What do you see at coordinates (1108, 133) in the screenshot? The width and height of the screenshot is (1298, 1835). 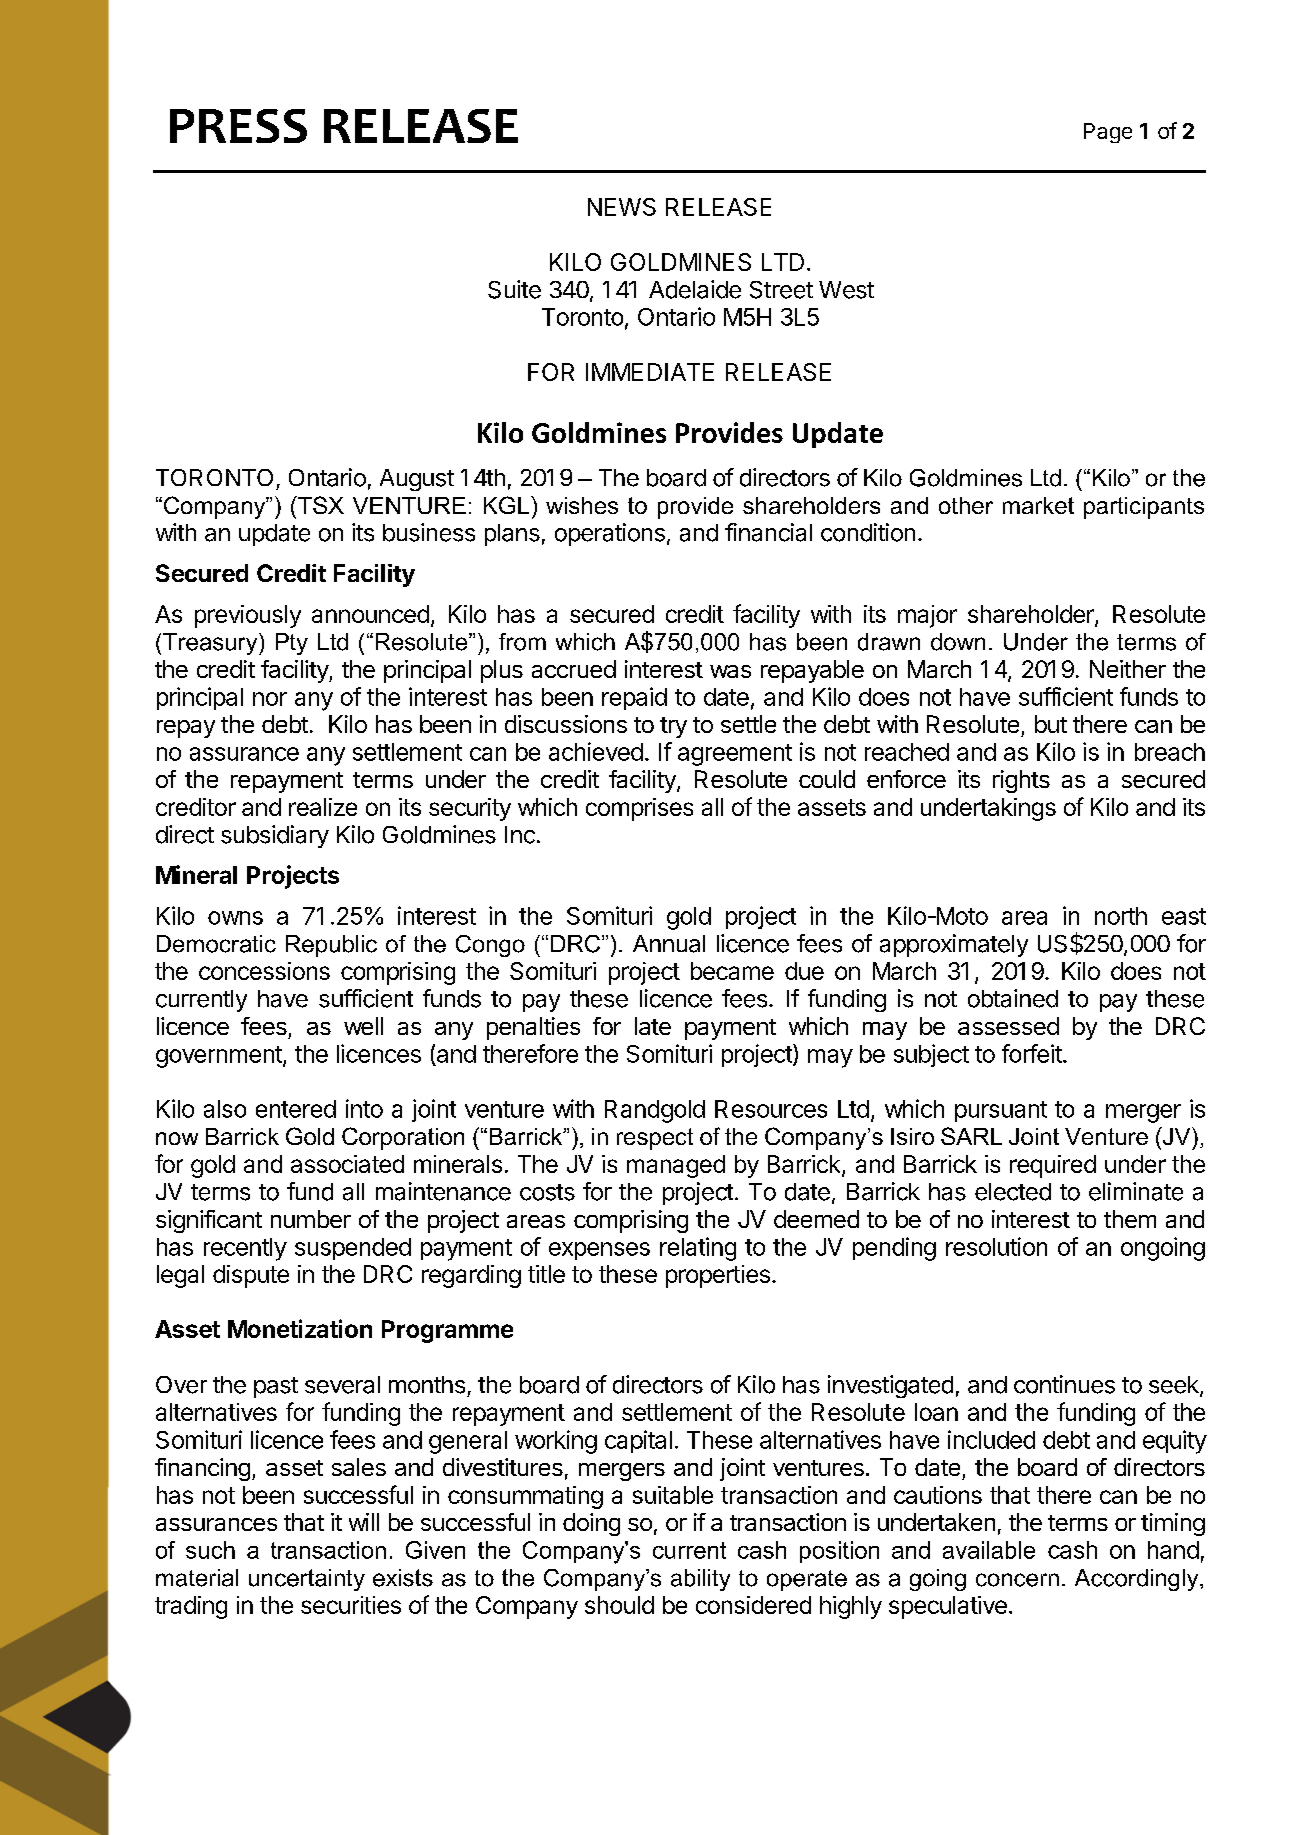 I see `Page` at bounding box center [1108, 133].
